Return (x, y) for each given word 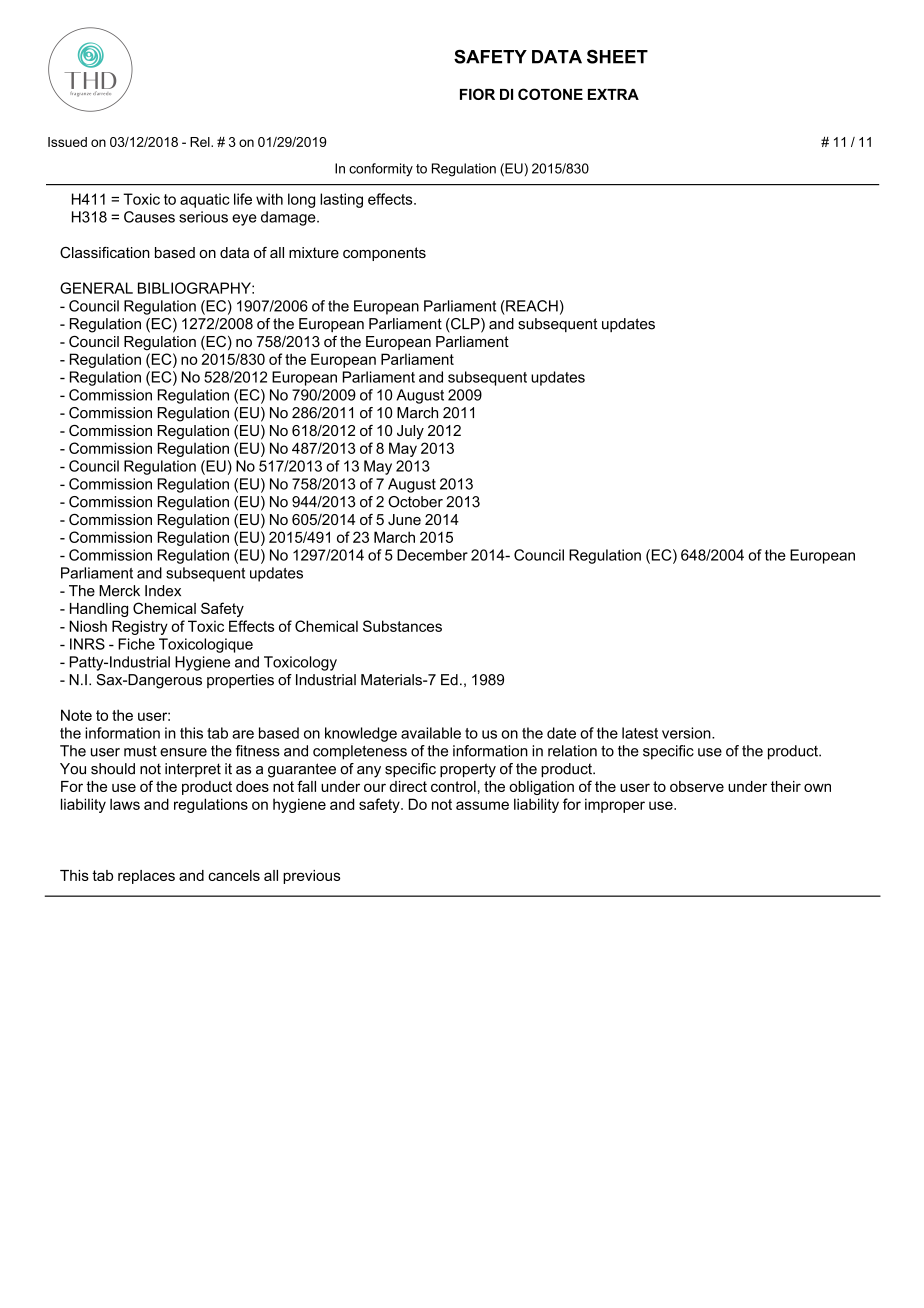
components (384, 254)
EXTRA (613, 94)
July (410, 432)
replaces (146, 877)
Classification (105, 252)
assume (482, 805)
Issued (67, 142)
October (415, 502)
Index (163, 591)
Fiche (136, 644)
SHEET (617, 57)
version (687, 733)
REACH (531, 306)
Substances (402, 626)
